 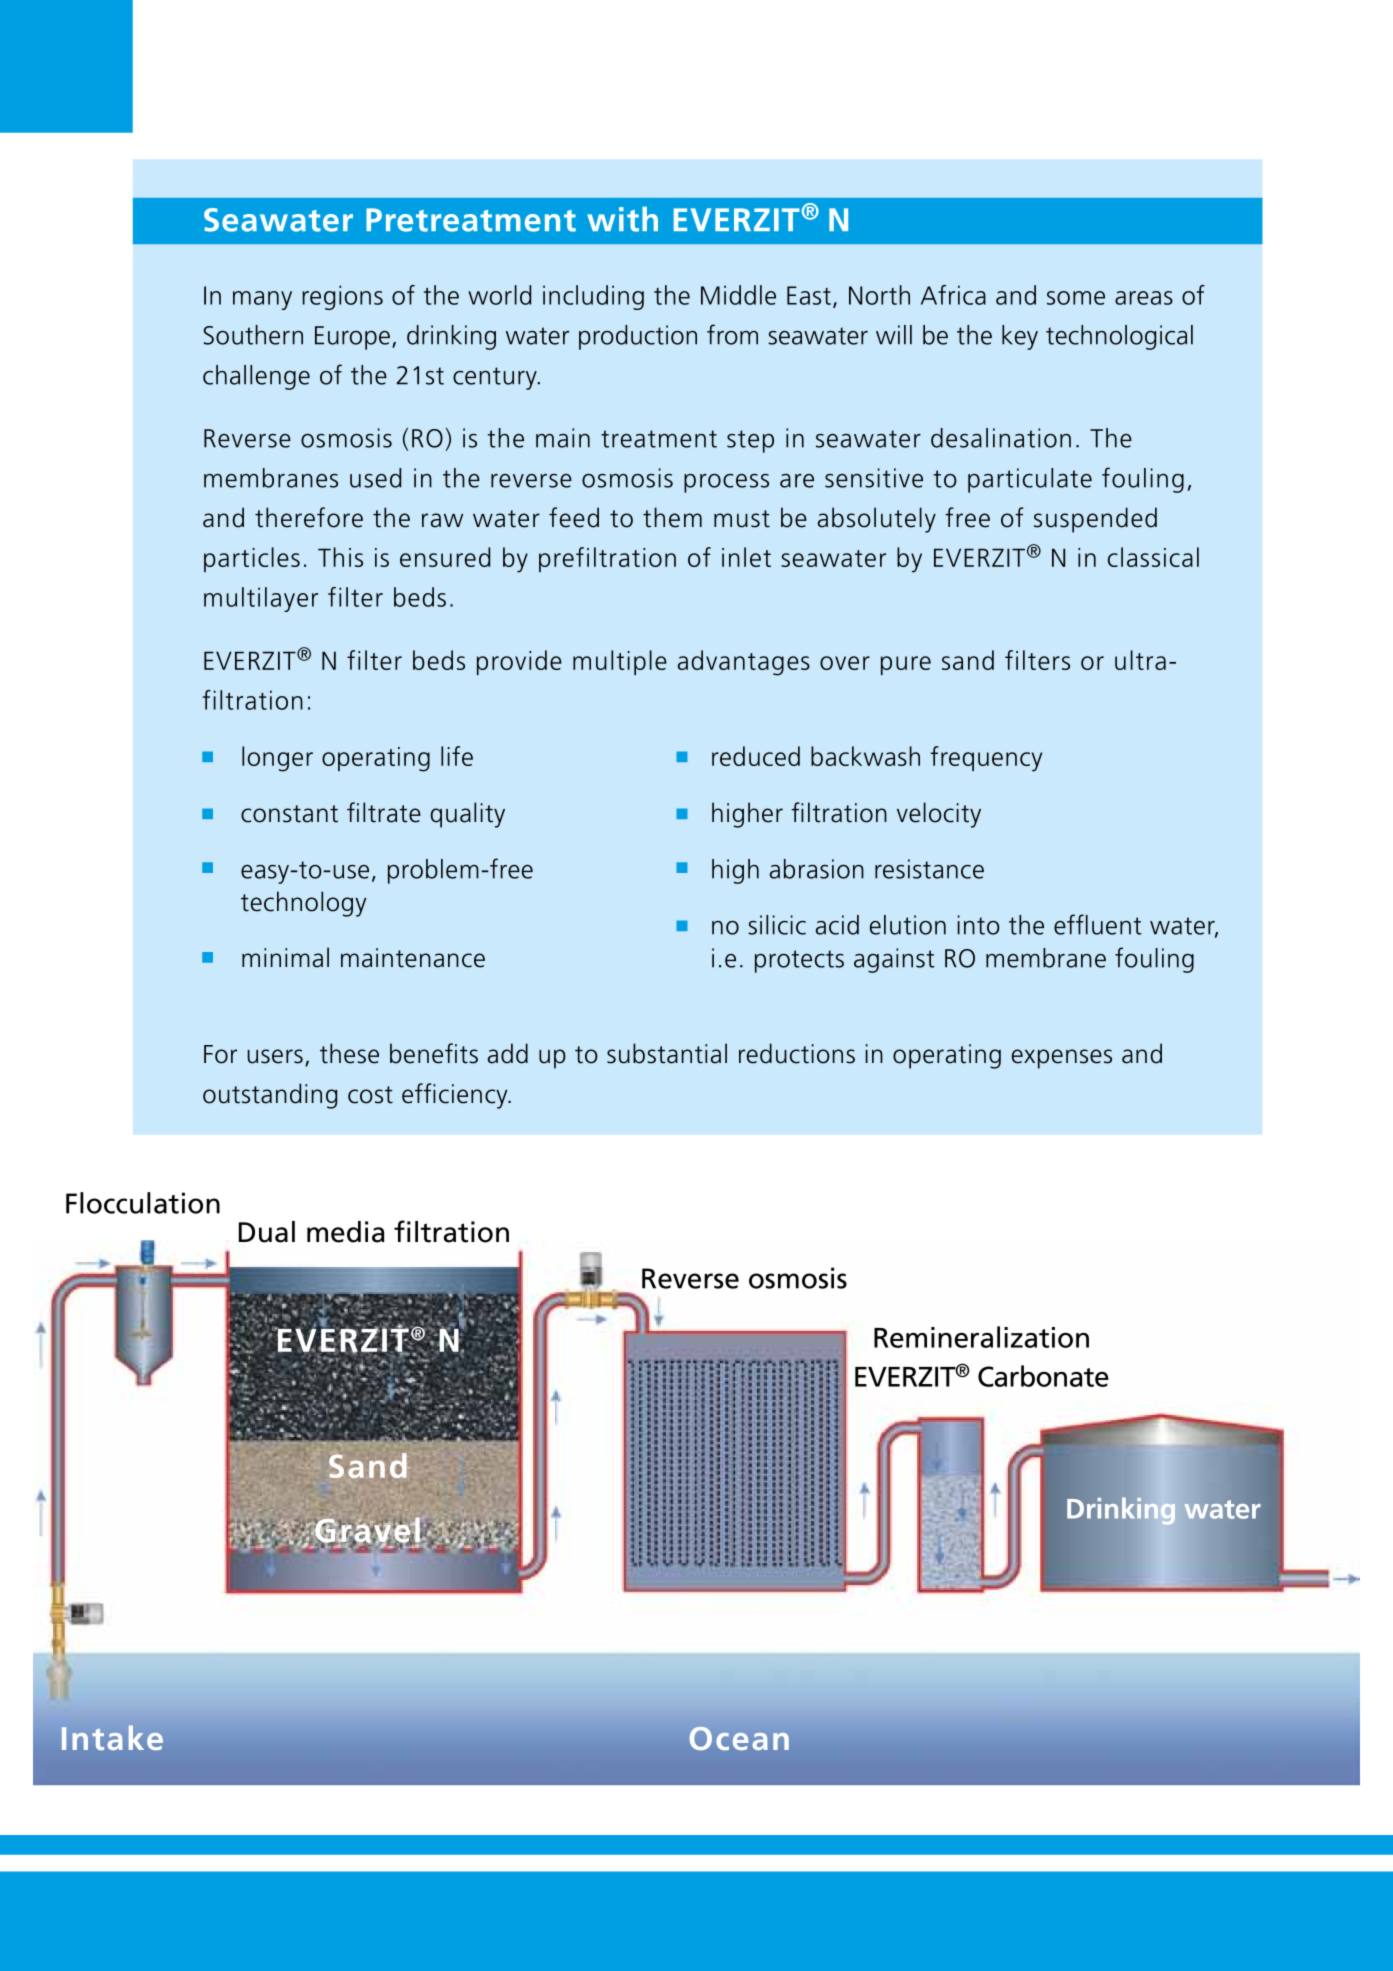 What do you see at coordinates (667, 1053) in the image?
I see `substantial` at bounding box center [667, 1053].
